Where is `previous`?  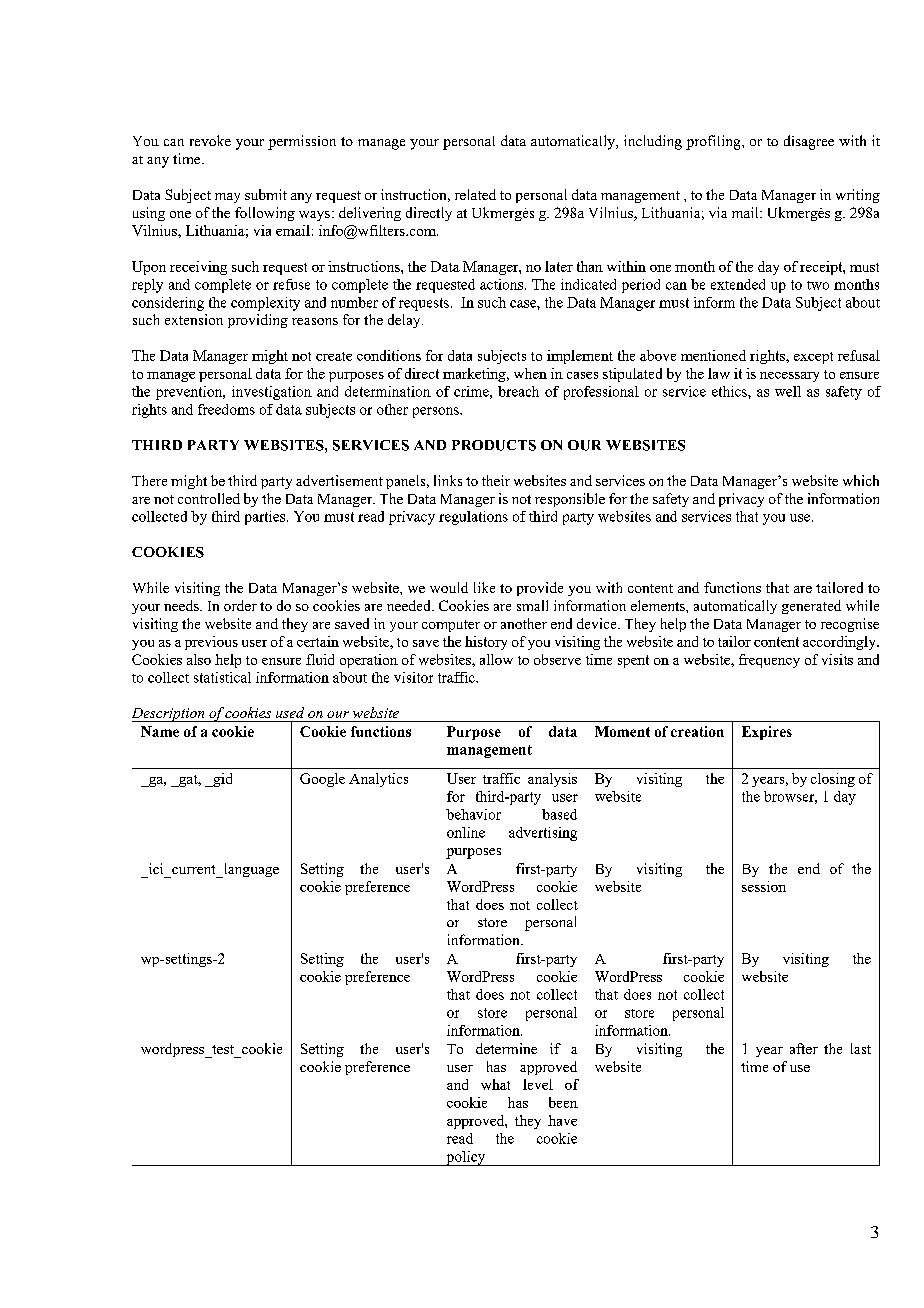
previous is located at coordinates (211, 643).
